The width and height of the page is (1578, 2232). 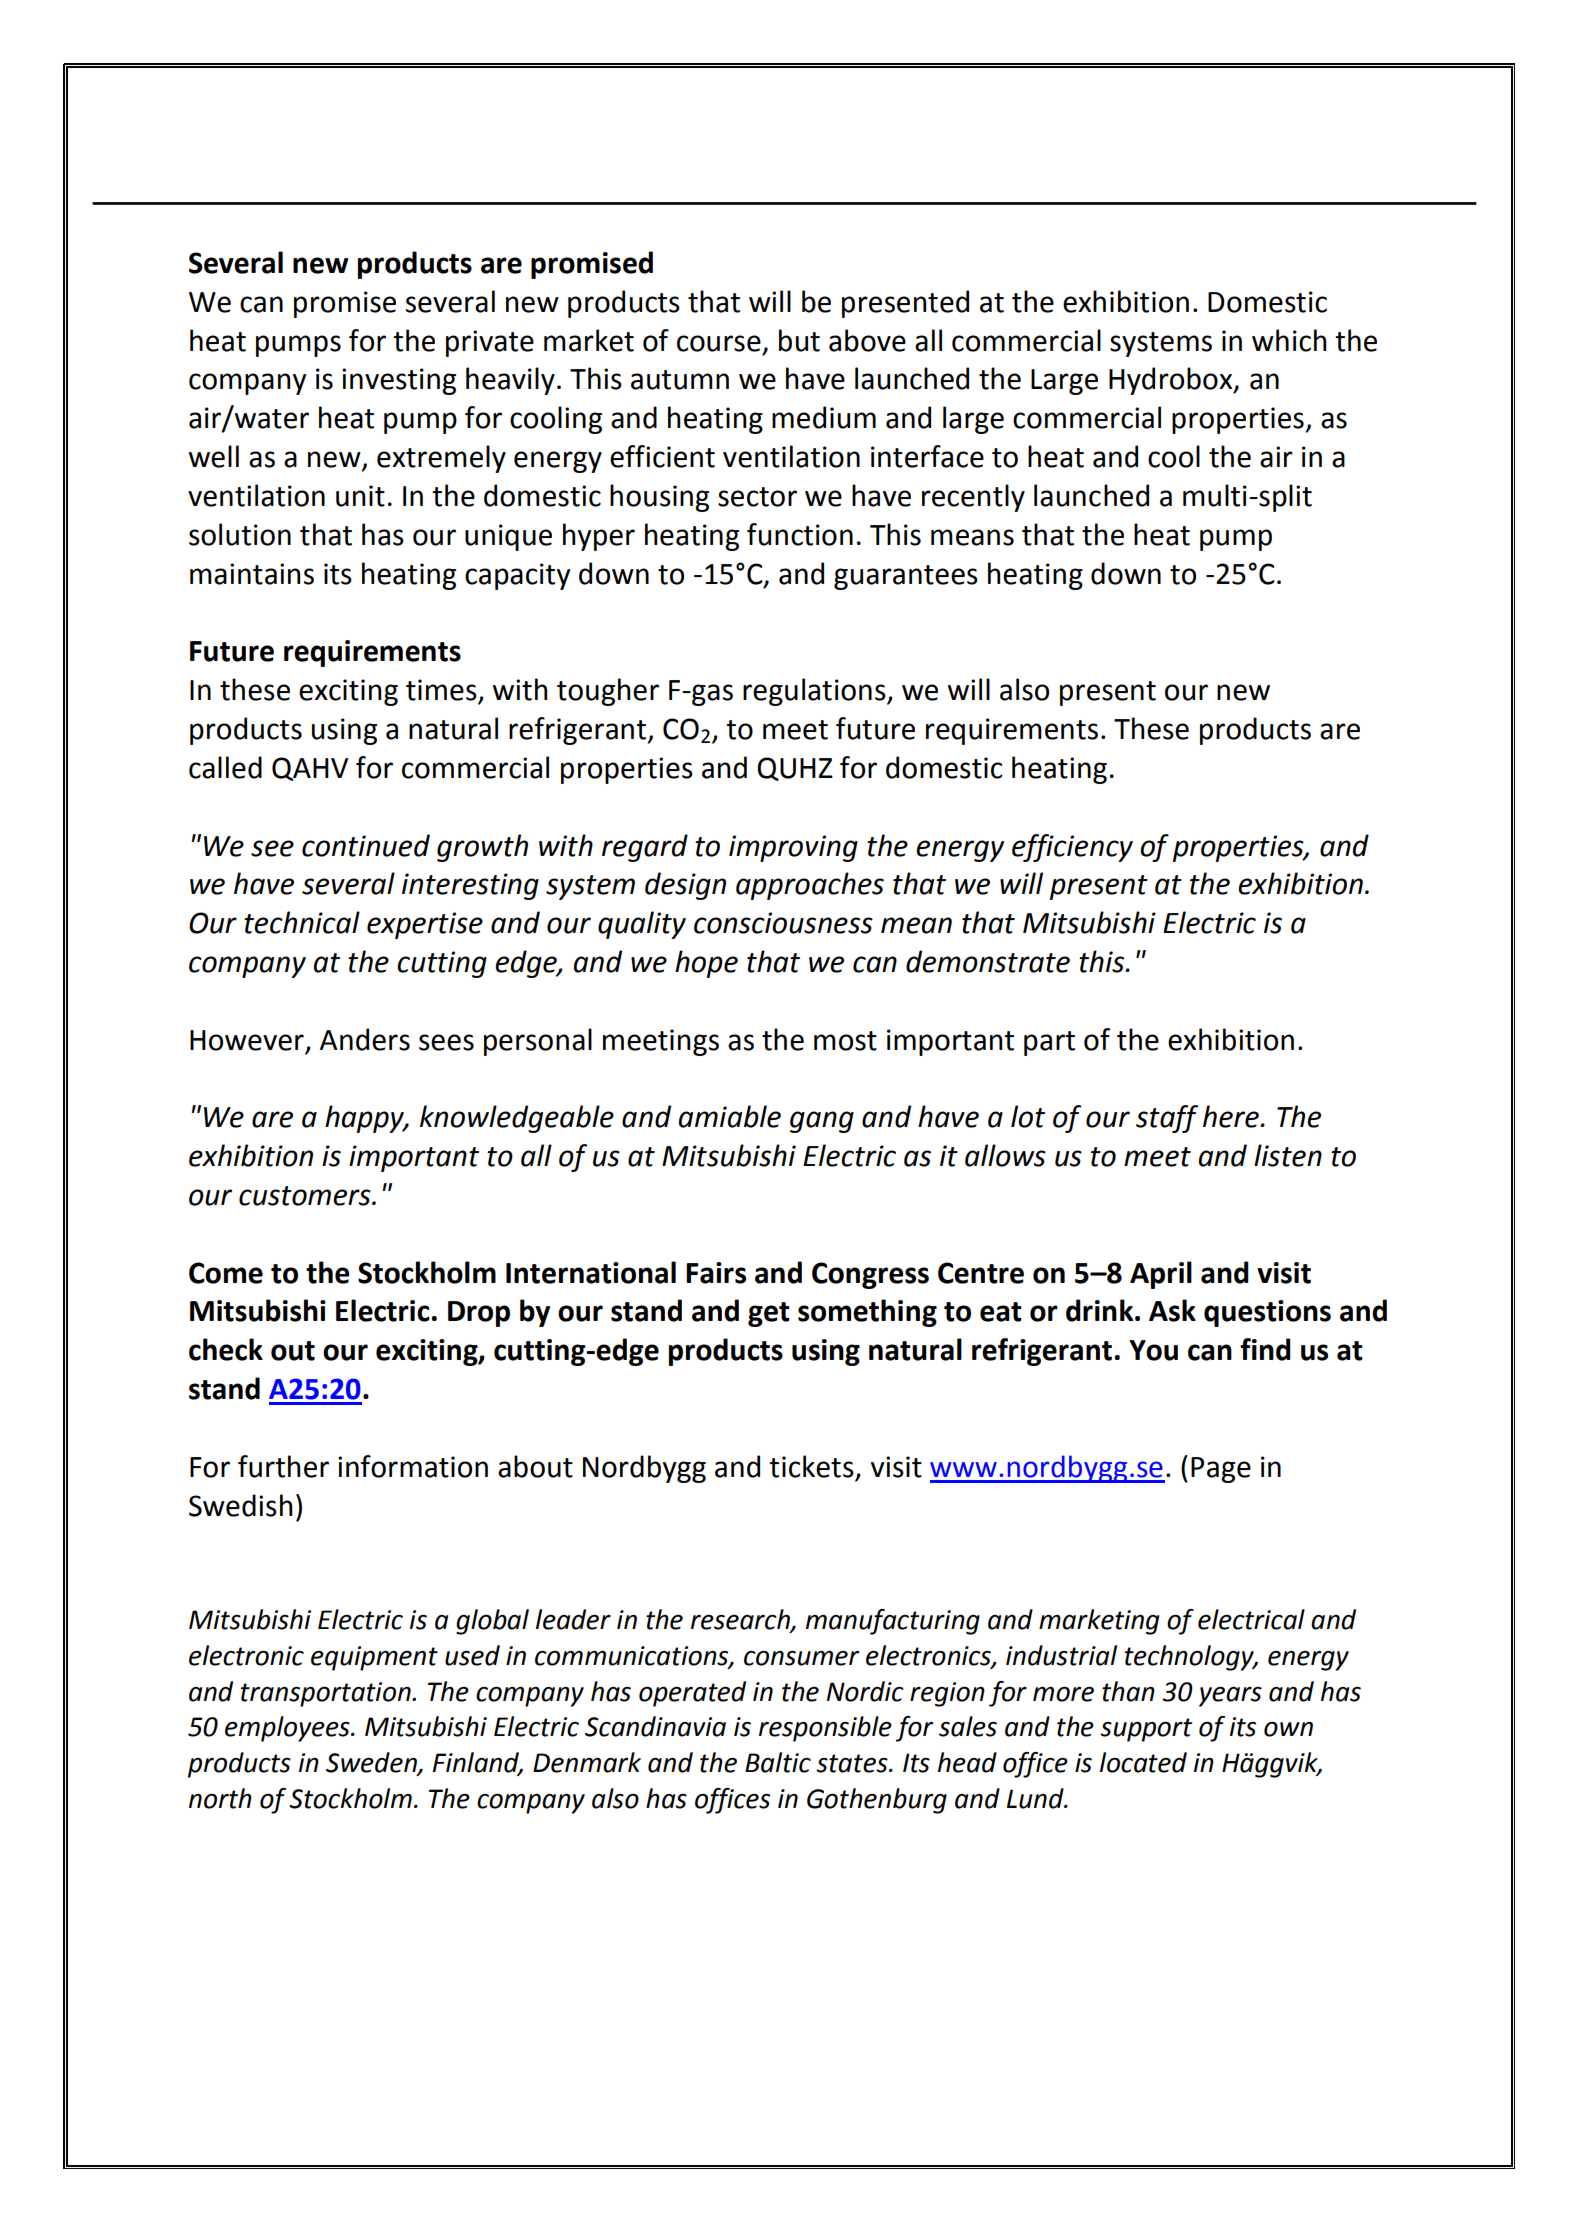 What do you see at coordinates (730, 1116) in the page?
I see `amiable` at bounding box center [730, 1116].
